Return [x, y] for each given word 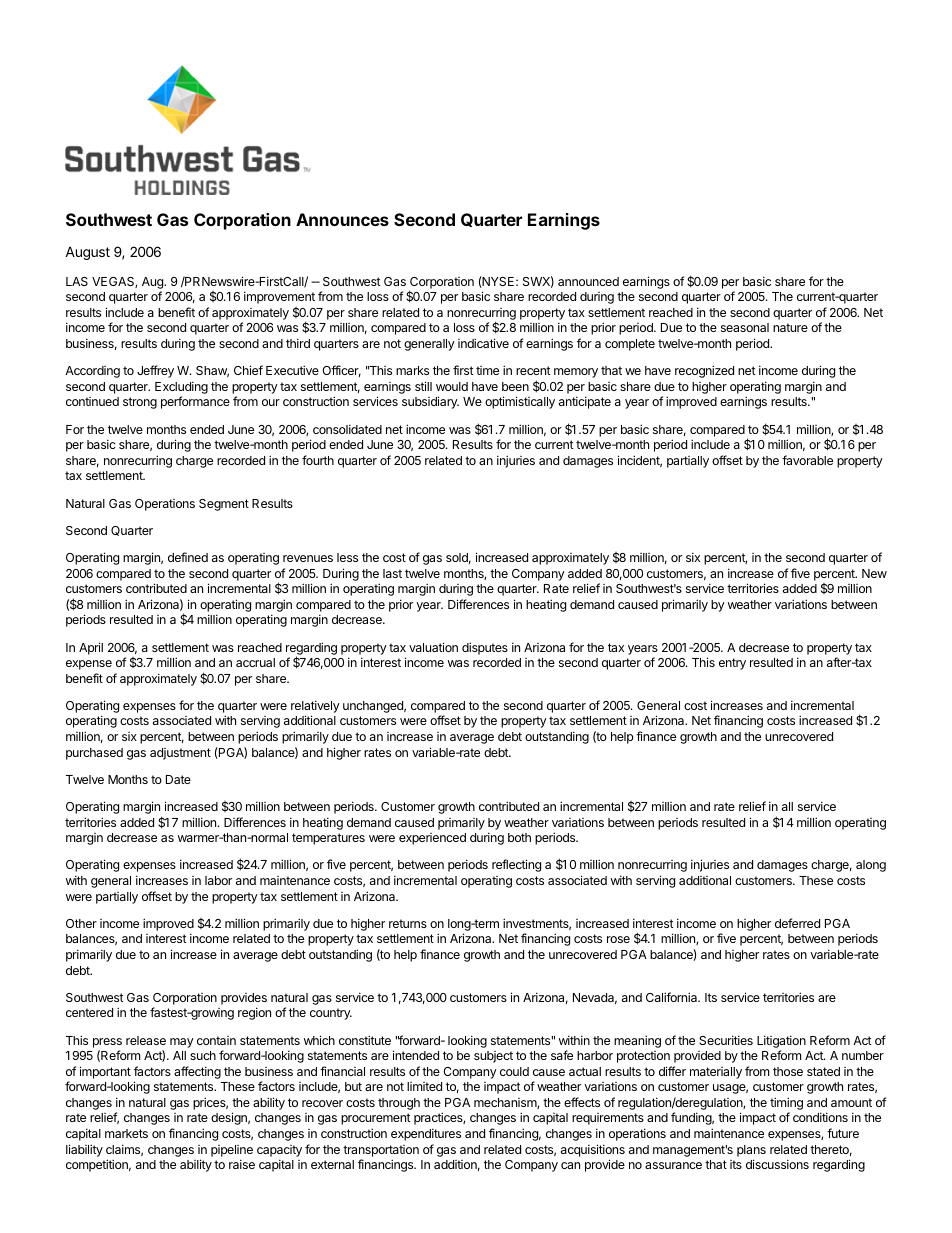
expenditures [426, 1134]
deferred [797, 923]
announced [588, 281]
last [392, 573]
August [87, 253]
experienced [432, 839]
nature [790, 327]
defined [188, 557]
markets [126, 1133]
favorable [807, 460]
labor [218, 880]
